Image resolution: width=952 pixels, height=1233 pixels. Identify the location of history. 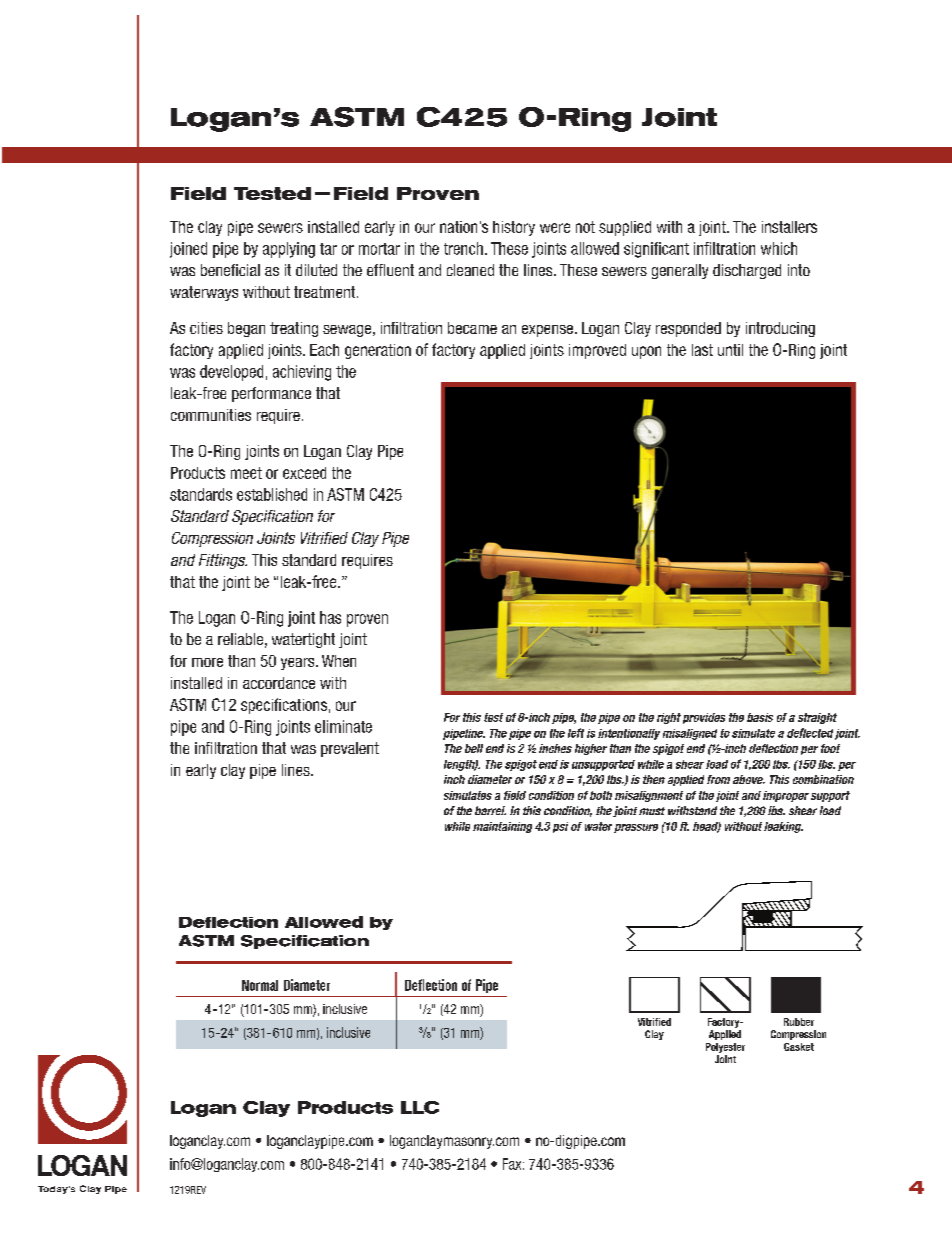
(514, 228).
